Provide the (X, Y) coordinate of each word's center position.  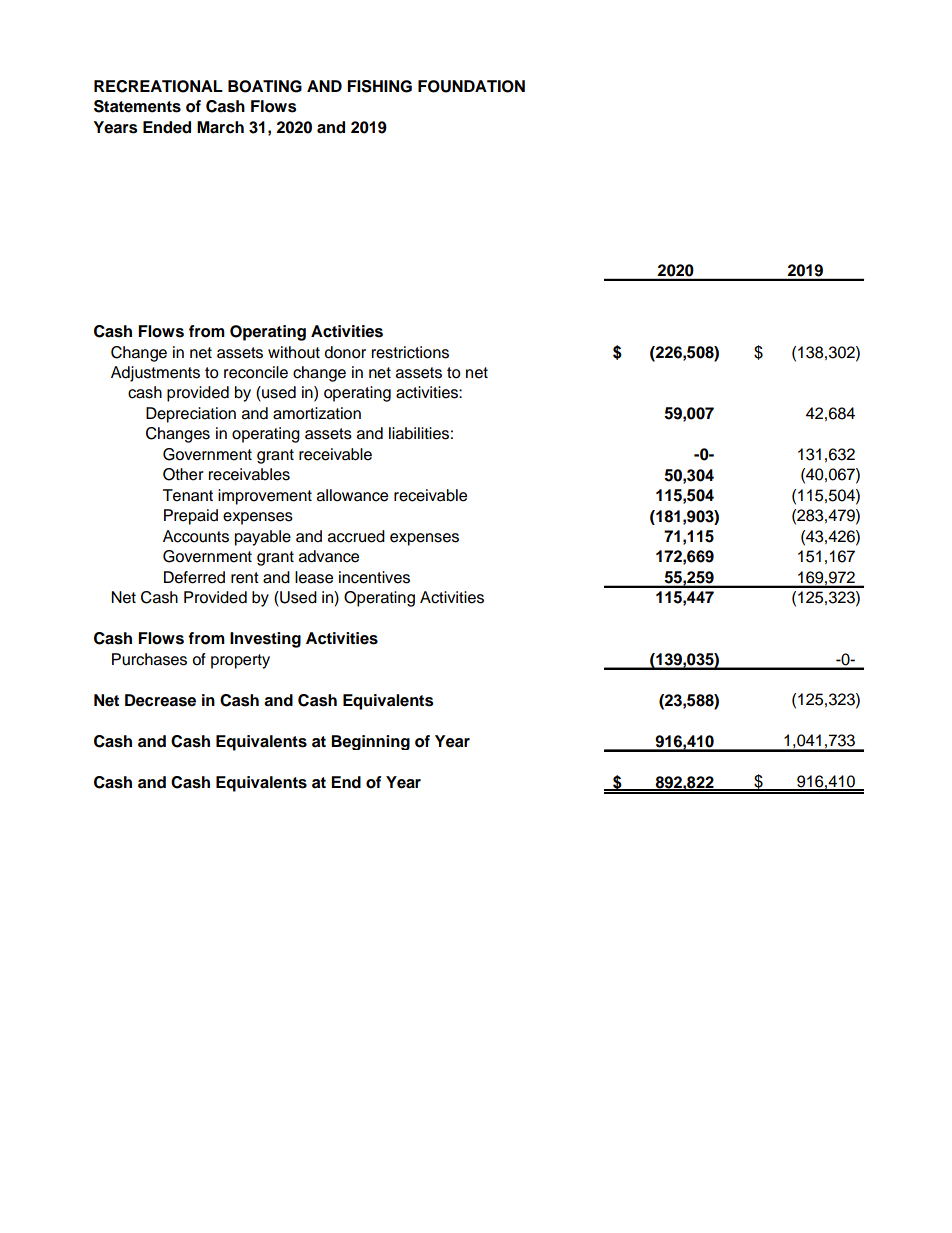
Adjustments (155, 374)
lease (314, 577)
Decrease (160, 700)
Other (183, 474)
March (220, 127)
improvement (265, 497)
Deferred (194, 577)
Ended (167, 127)
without (294, 352)
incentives (374, 577)
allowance (352, 495)
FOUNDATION (471, 86)
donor (345, 352)
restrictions (410, 352)
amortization (317, 413)
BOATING (265, 86)
